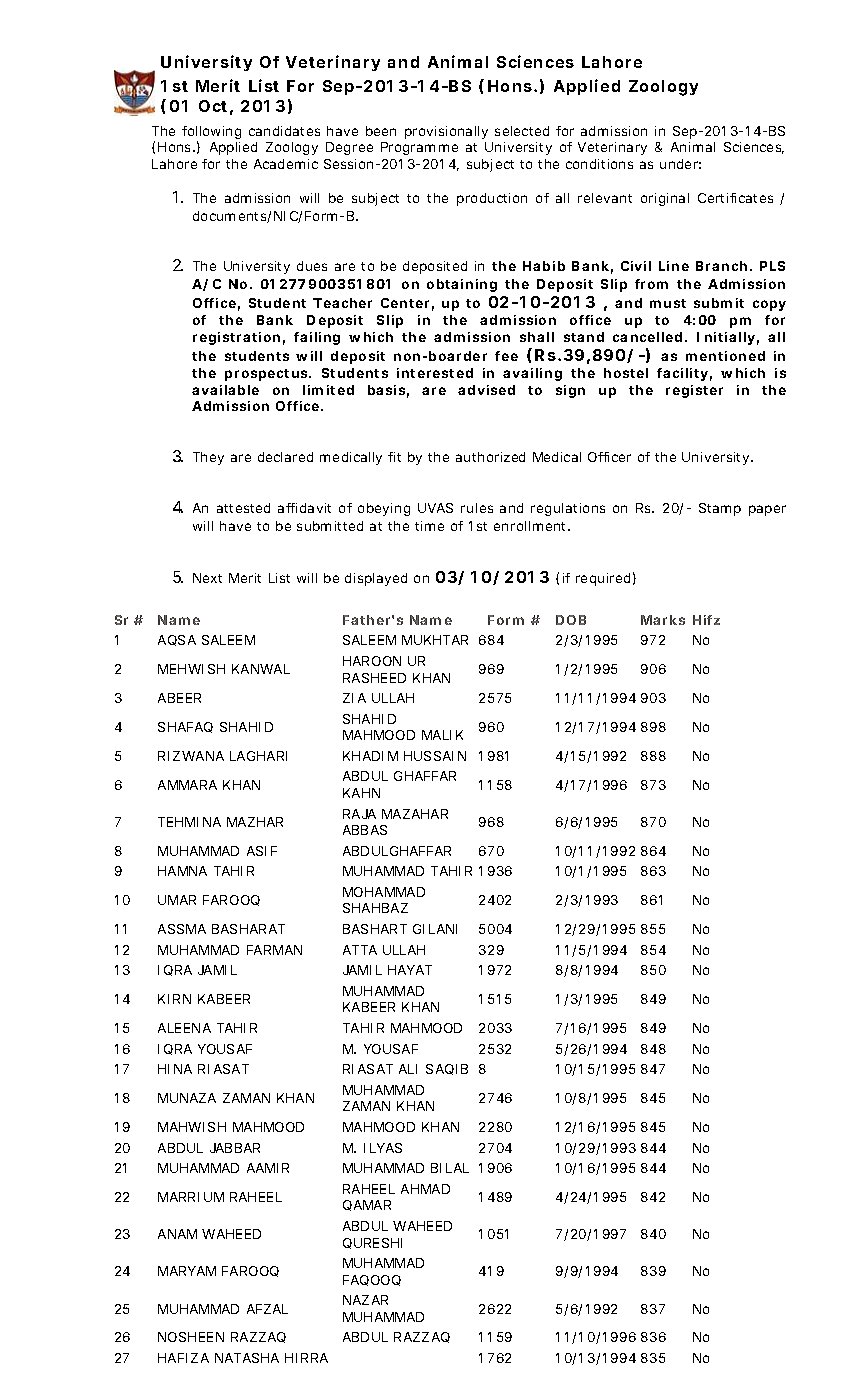 The width and height of the image is (849, 1400). I want to click on NATASHA, so click(247, 1358).
